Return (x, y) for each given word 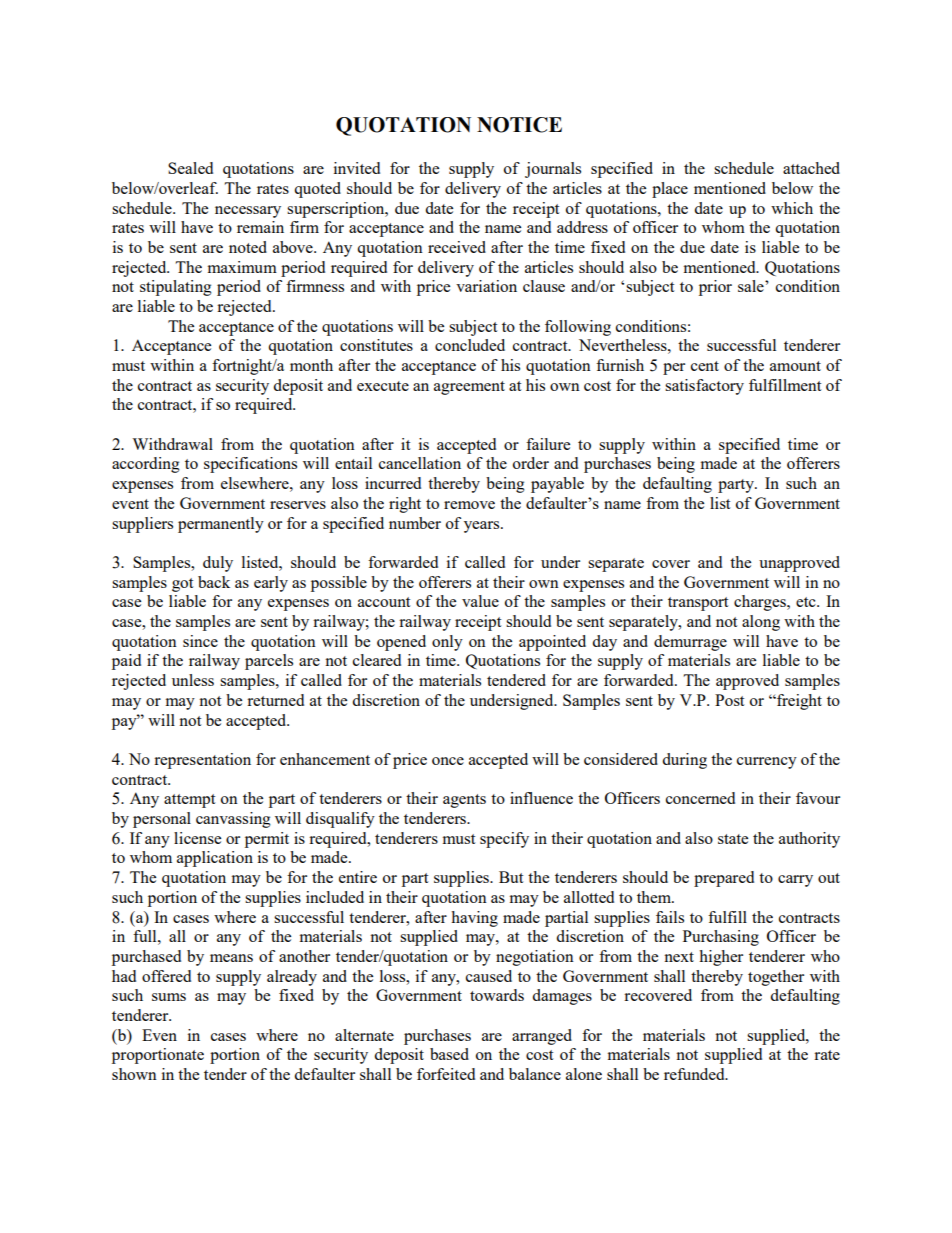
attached (811, 168)
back (214, 582)
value (480, 601)
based (449, 1054)
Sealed (190, 168)
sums (169, 997)
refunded (695, 1074)
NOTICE (519, 125)
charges (761, 603)
